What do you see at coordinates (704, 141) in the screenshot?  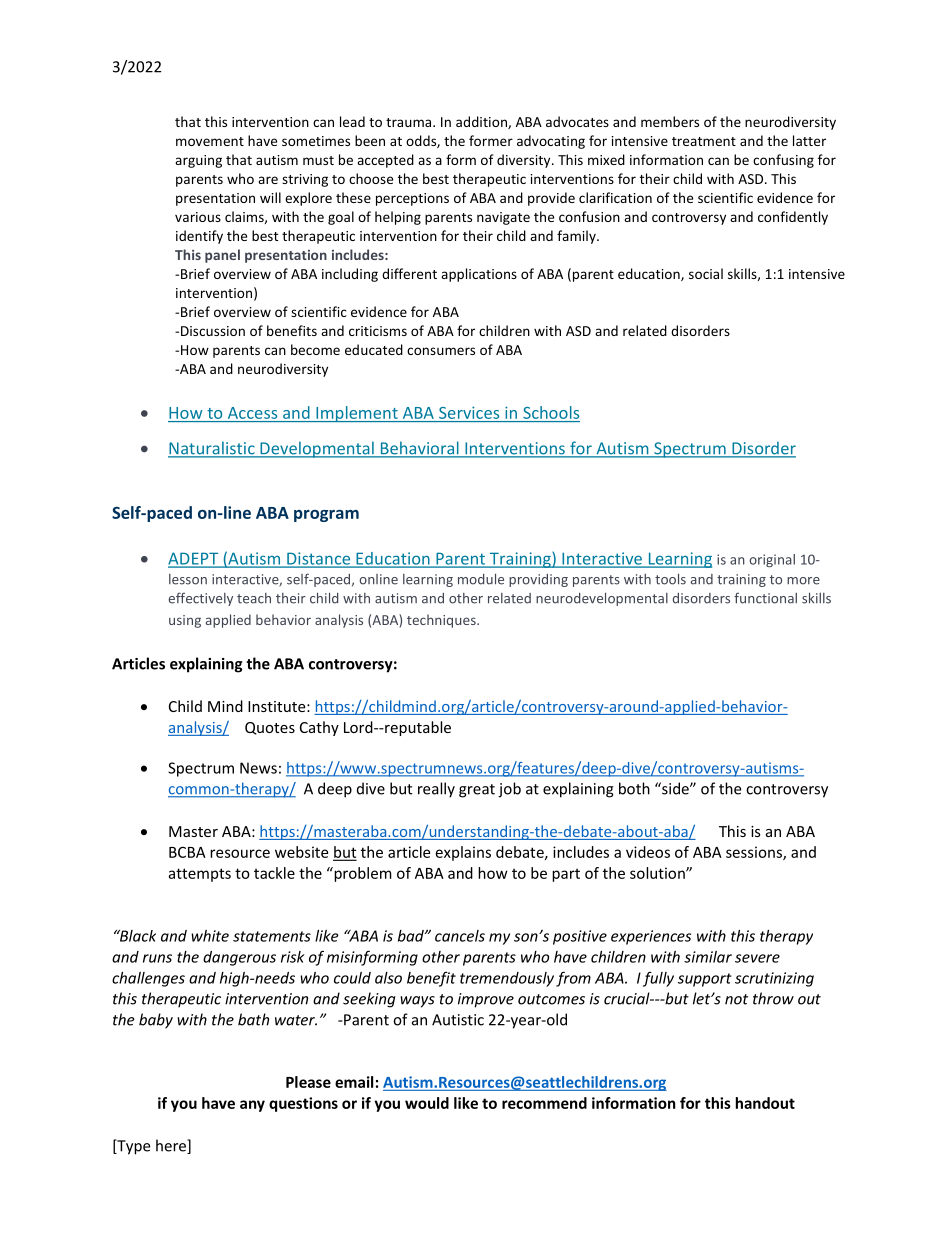 I see `treatment` at bounding box center [704, 141].
